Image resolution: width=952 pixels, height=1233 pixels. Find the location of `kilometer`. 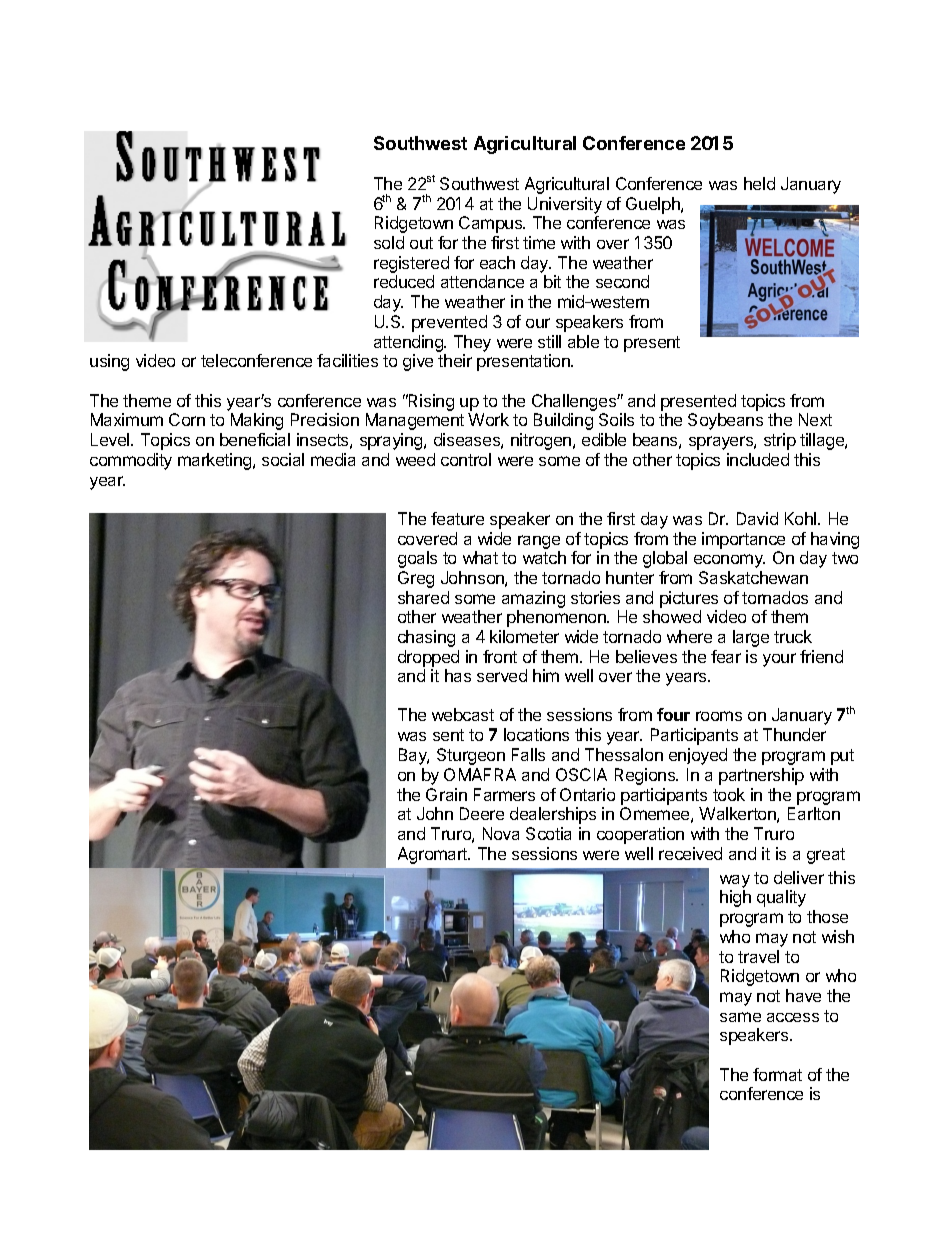

kilometer is located at coordinates (524, 636).
